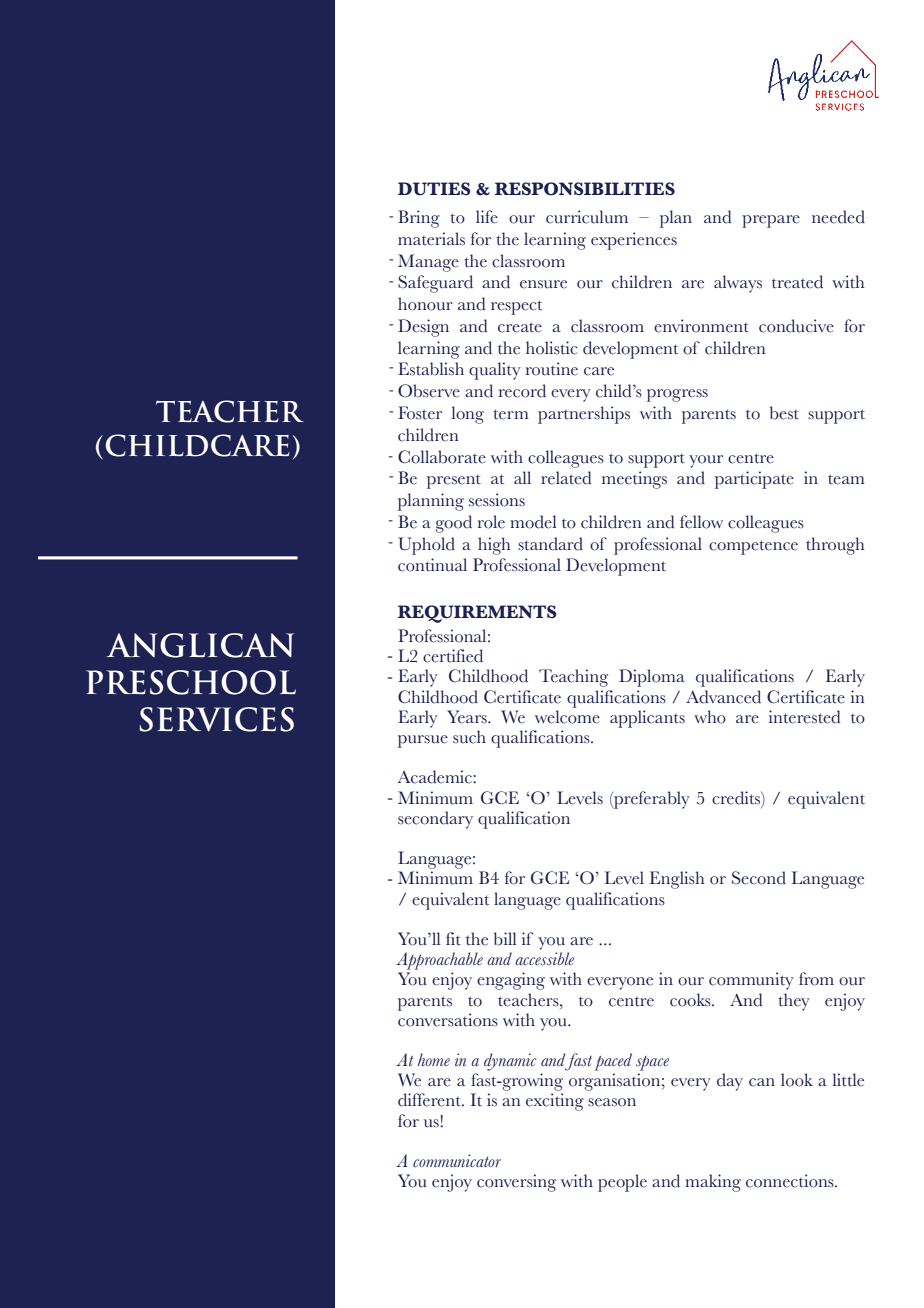 The height and width of the document is (1308, 924). I want to click on Bring, so click(419, 219).
